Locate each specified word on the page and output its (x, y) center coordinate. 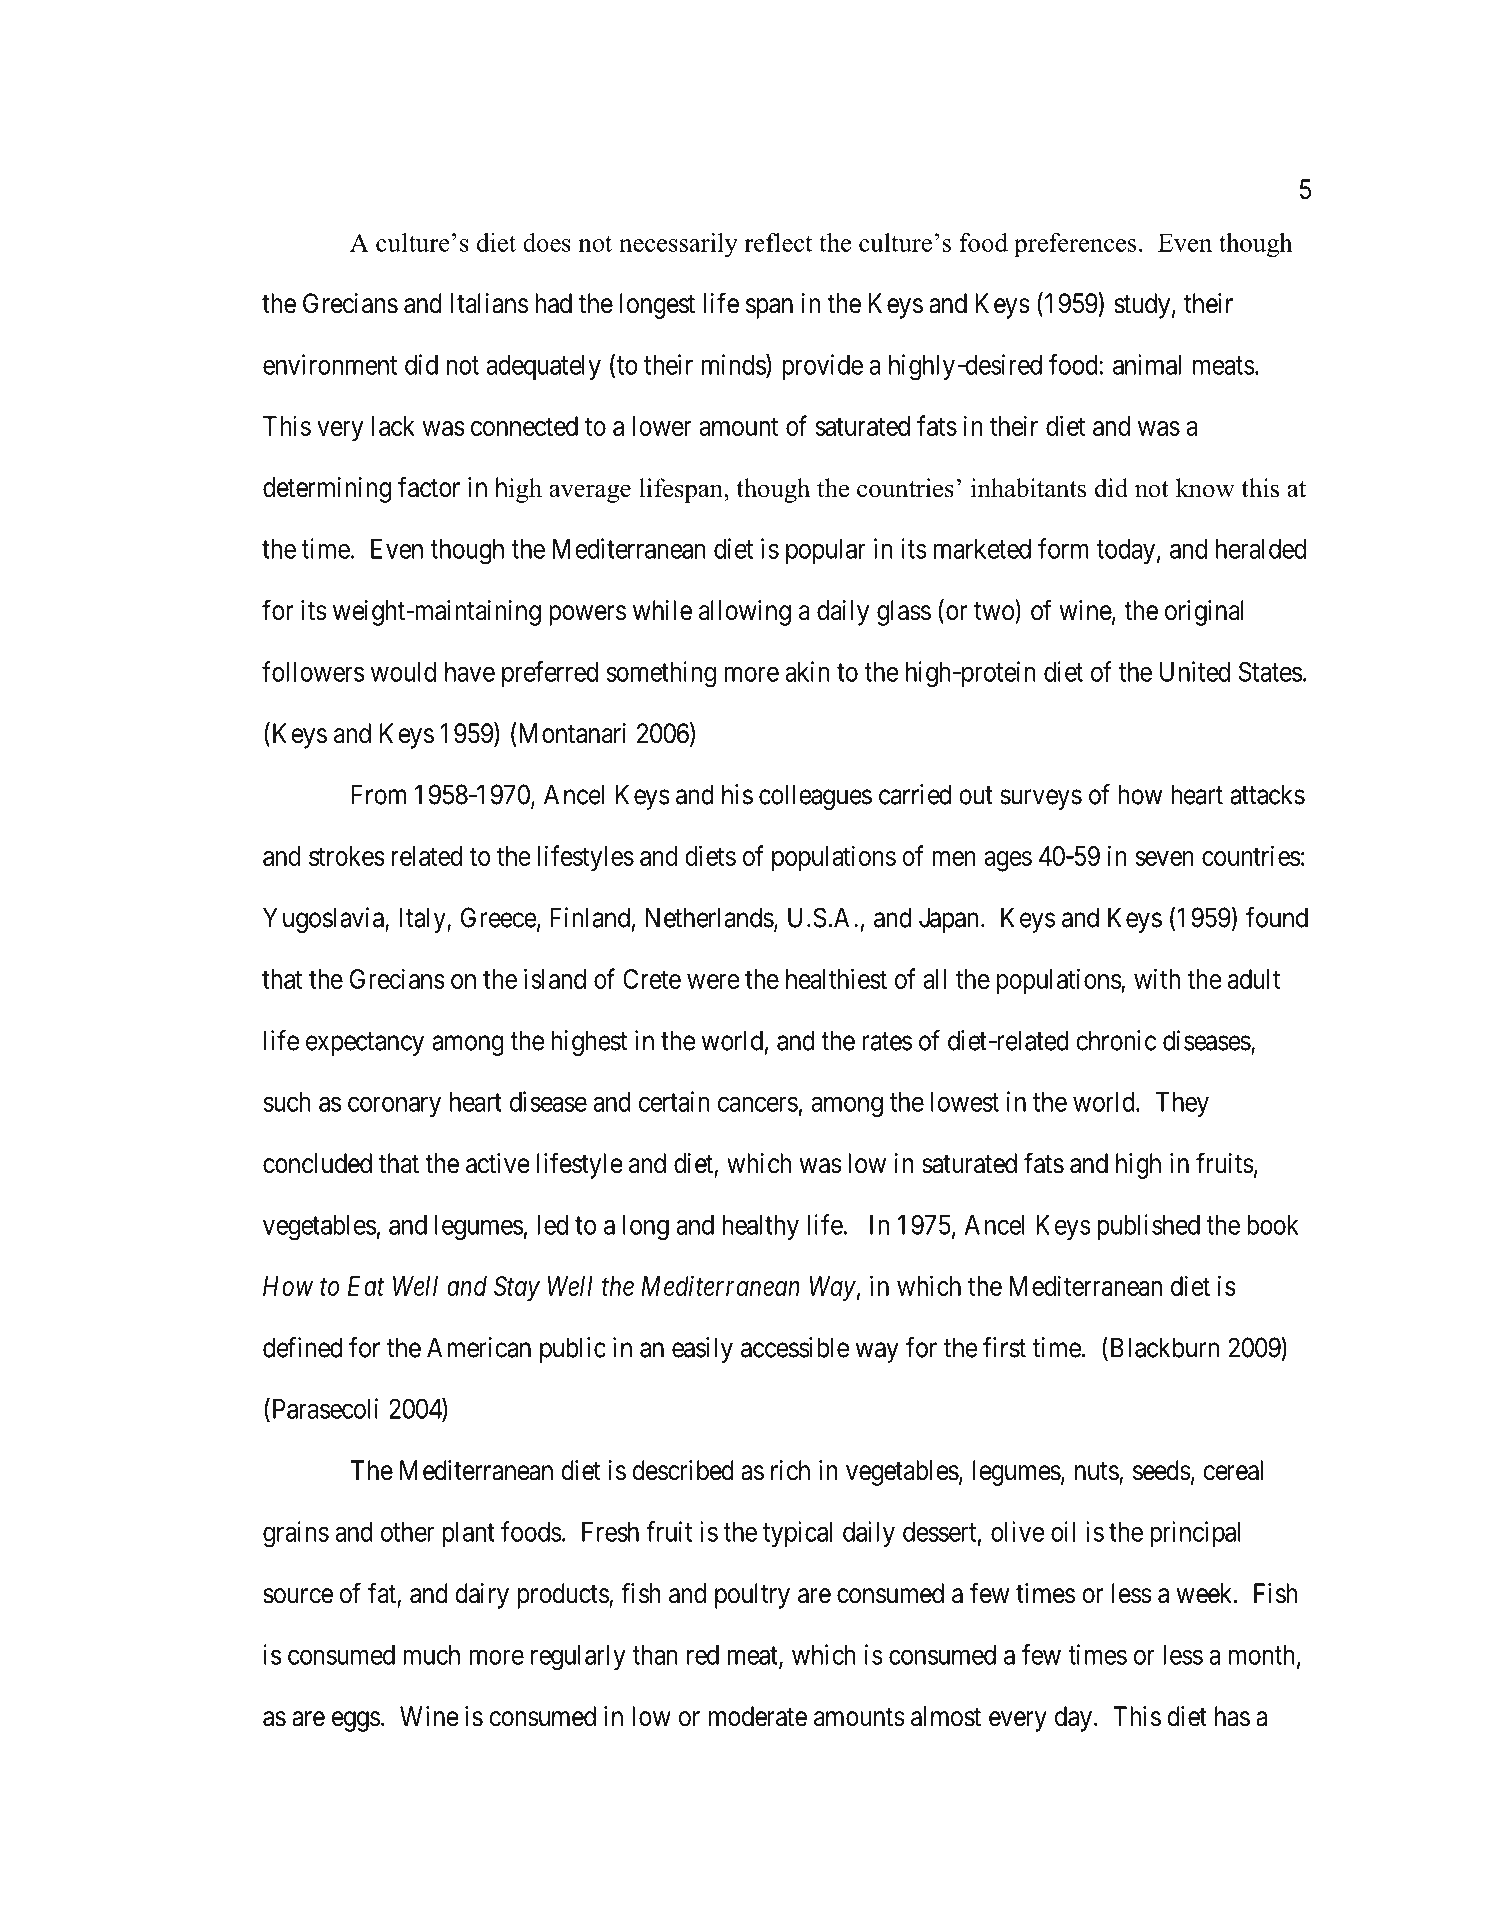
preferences (1075, 245)
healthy (761, 1227)
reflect (778, 242)
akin (807, 671)
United (1195, 671)
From (379, 794)
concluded (317, 1163)
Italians (489, 303)
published (1149, 1227)
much (431, 1655)
